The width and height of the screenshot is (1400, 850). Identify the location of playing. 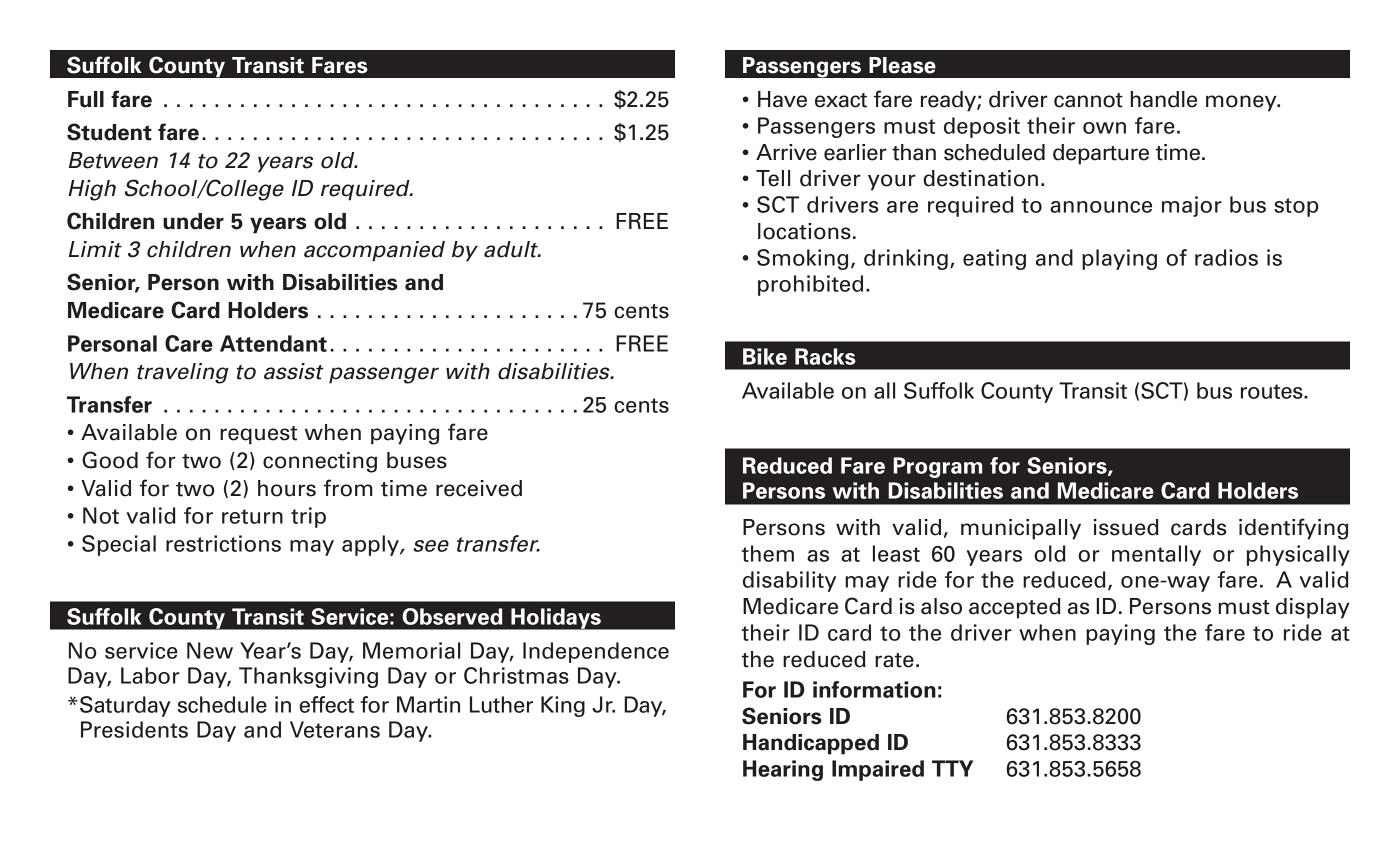
(1119, 259).
